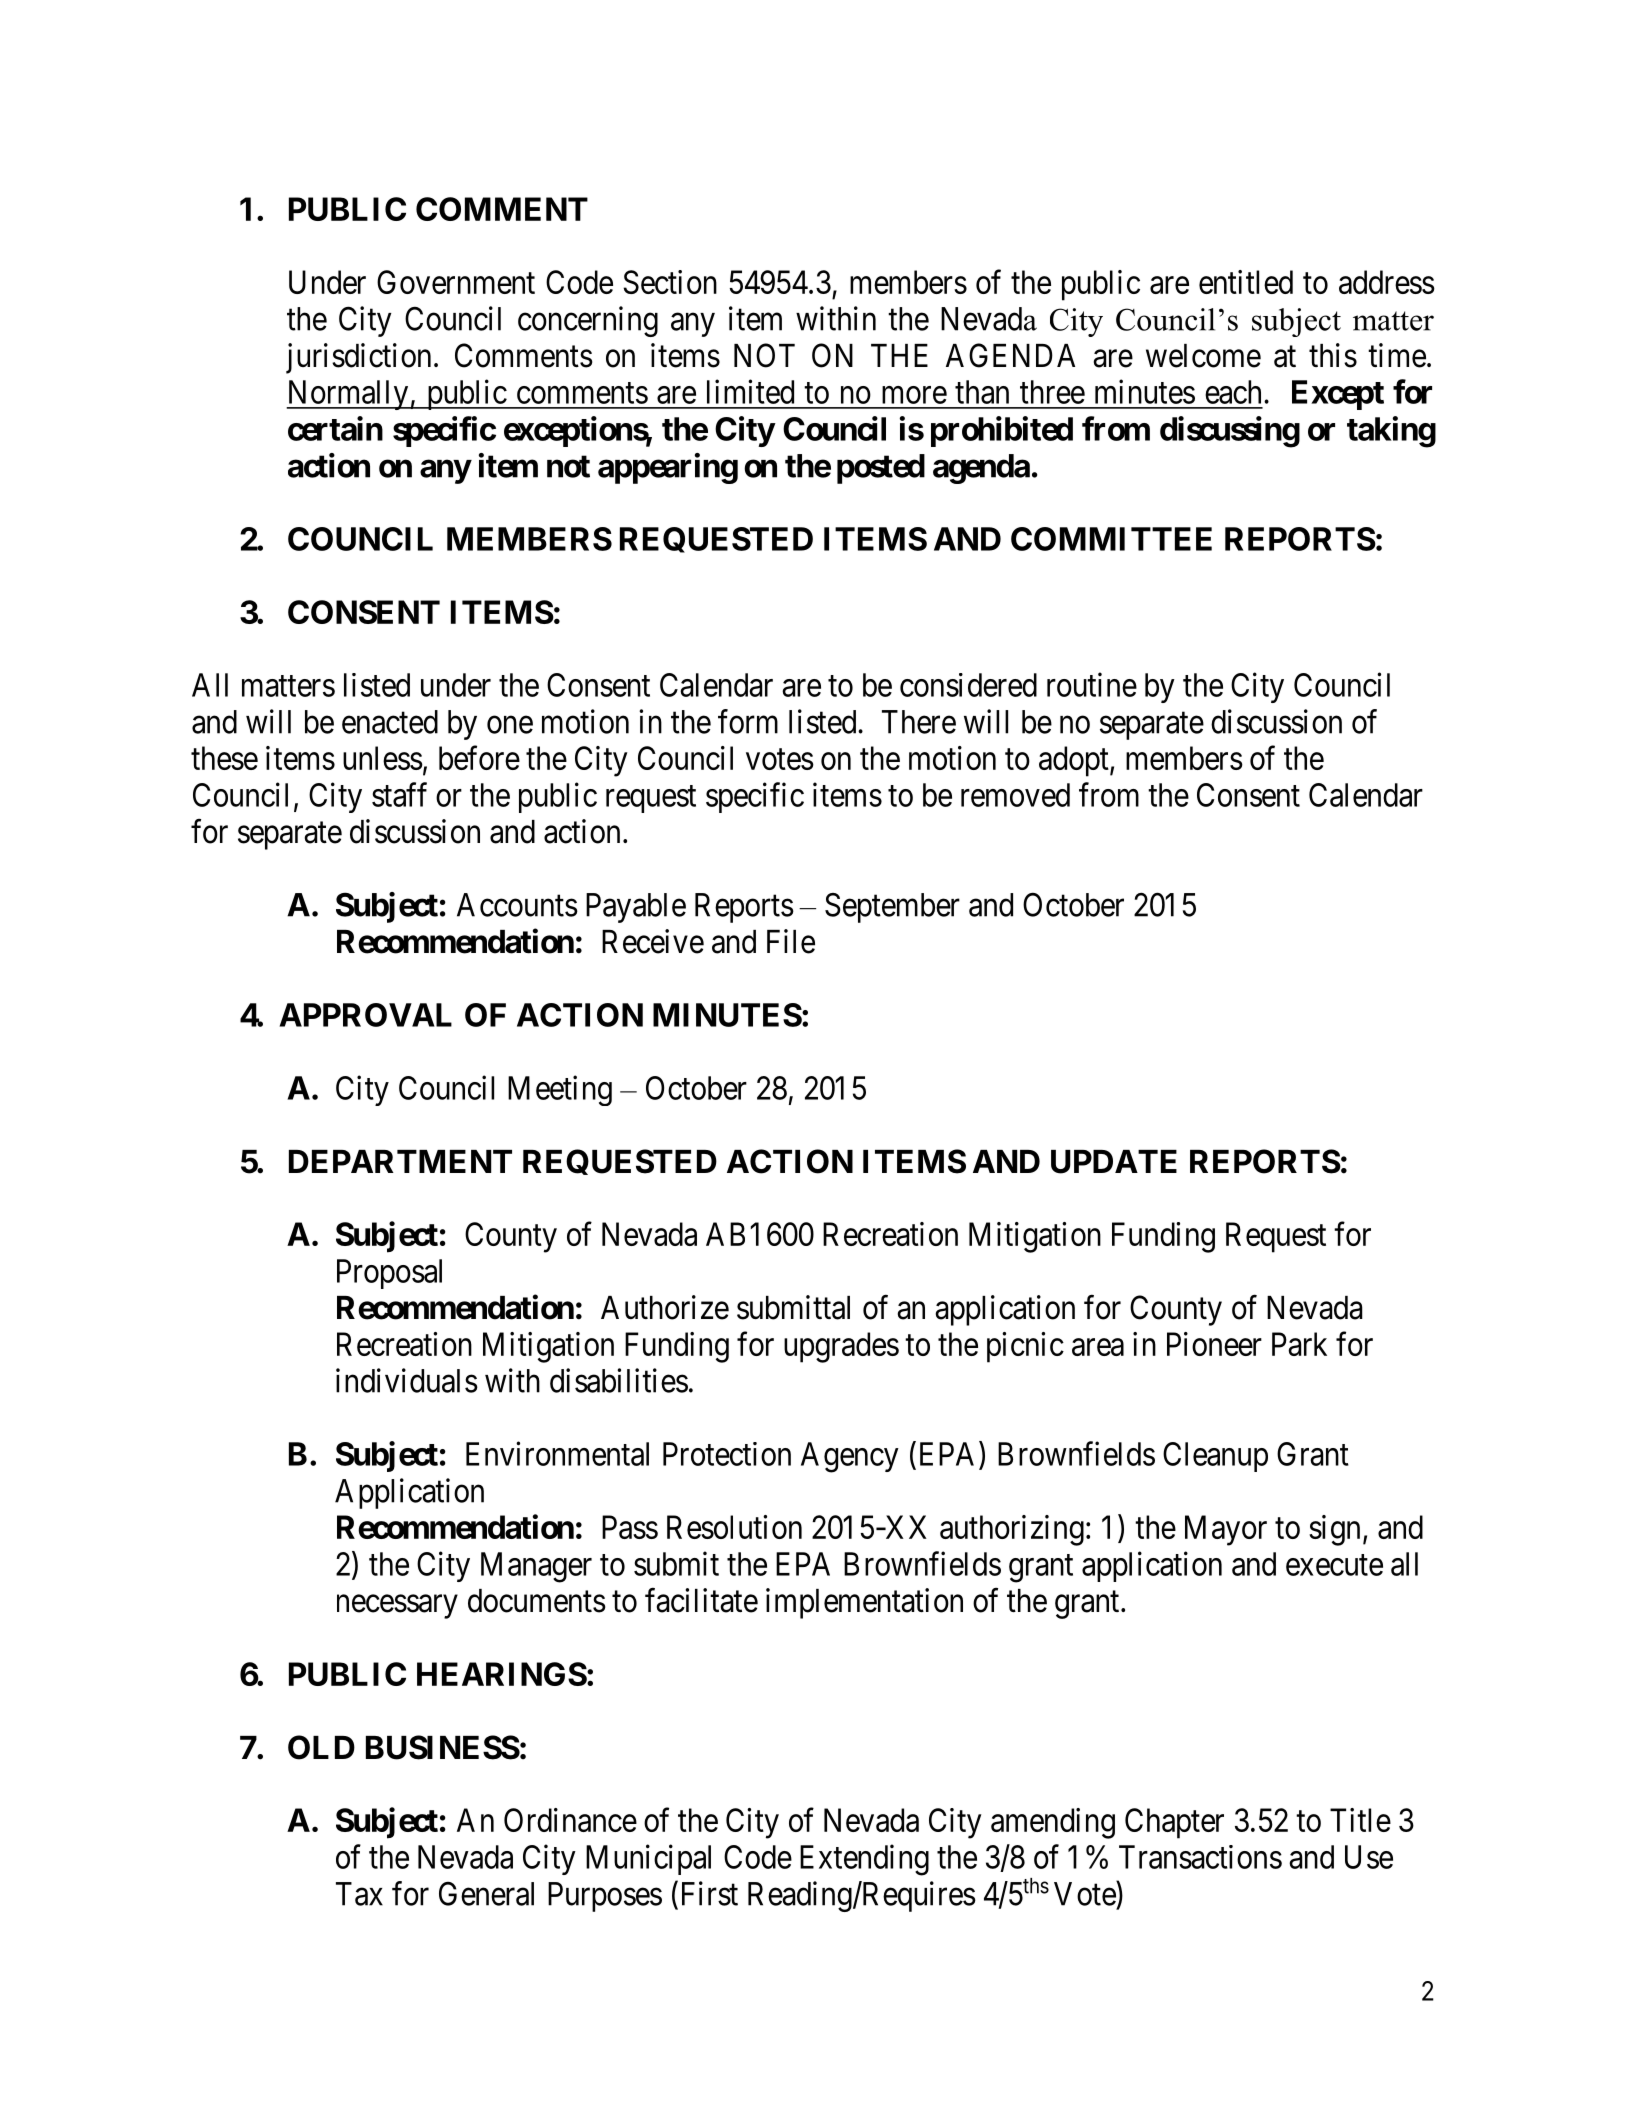 The height and width of the screenshot is (2102, 1625). Describe the element at coordinates (1203, 356) in the screenshot. I see `welcome` at that location.
